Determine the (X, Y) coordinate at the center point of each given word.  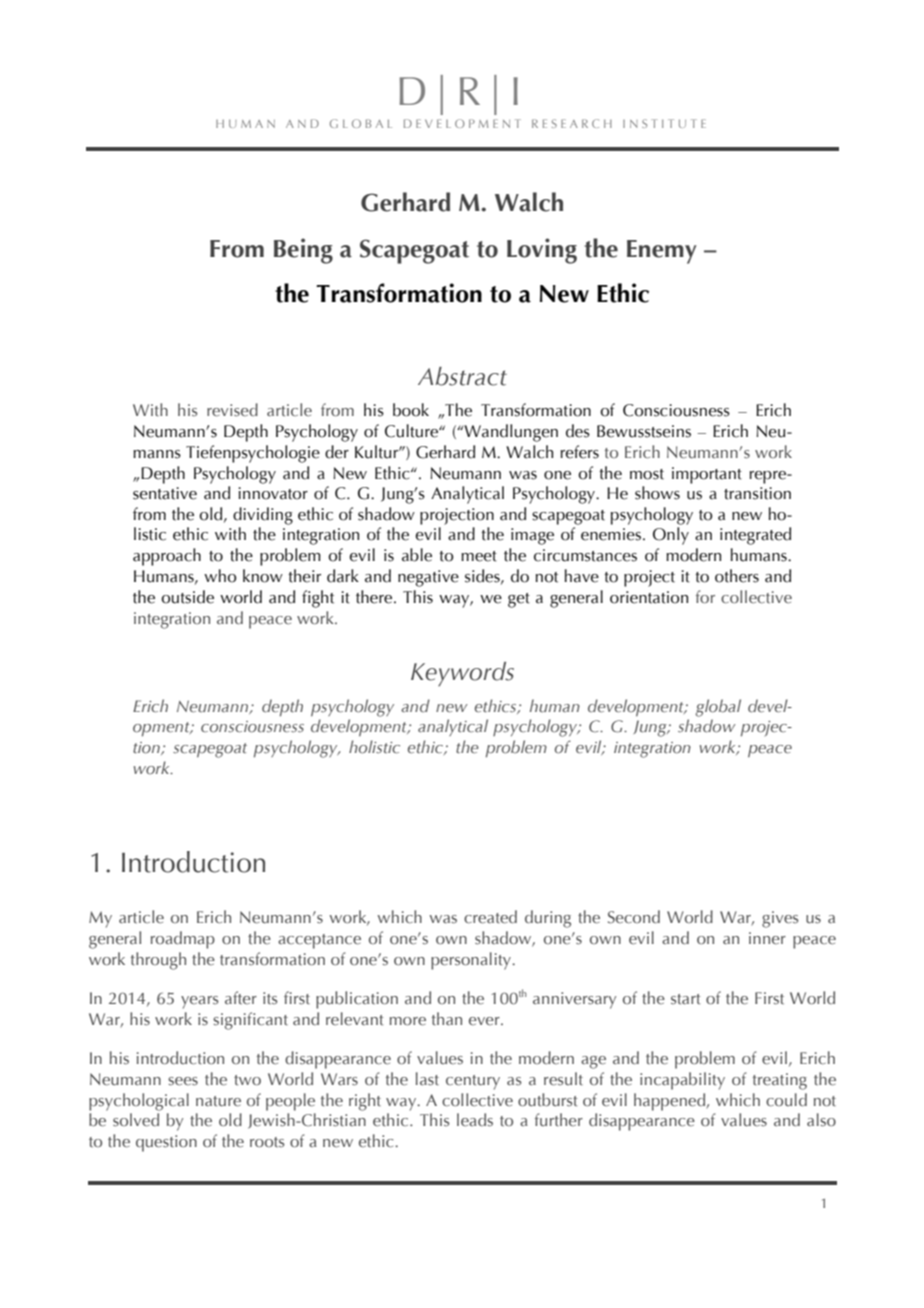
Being (303, 251)
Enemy (662, 252)
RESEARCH (572, 123)
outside (188, 597)
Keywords (462, 674)
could (786, 1099)
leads (475, 1120)
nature (218, 1101)
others (737, 576)
